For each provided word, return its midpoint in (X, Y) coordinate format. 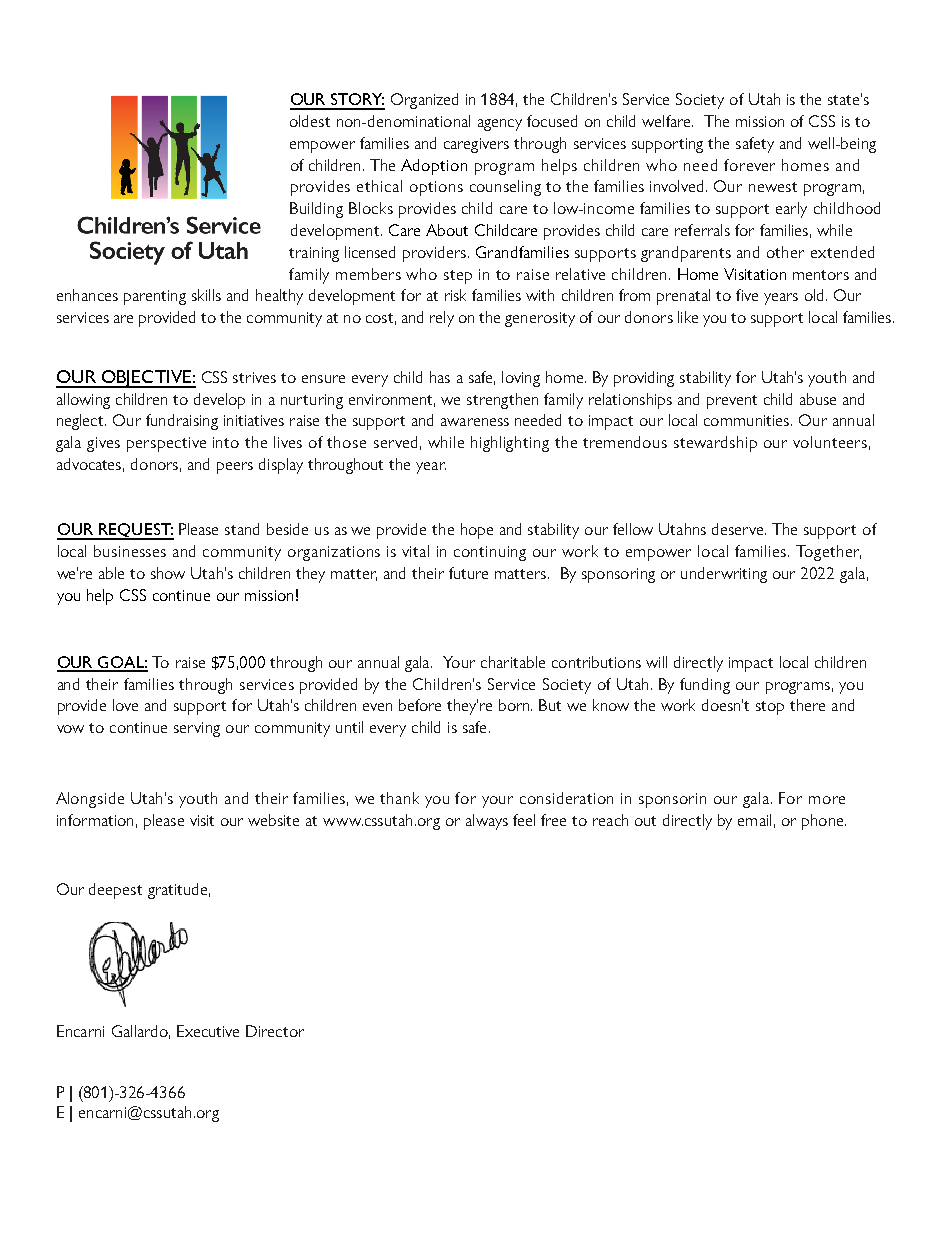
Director (275, 1031)
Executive (208, 1031)
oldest (310, 121)
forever (749, 165)
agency (500, 125)
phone (824, 822)
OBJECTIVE (146, 379)
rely (442, 319)
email (754, 820)
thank (399, 798)
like (688, 317)
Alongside (90, 800)
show (168, 573)
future (468, 573)
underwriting (724, 575)
